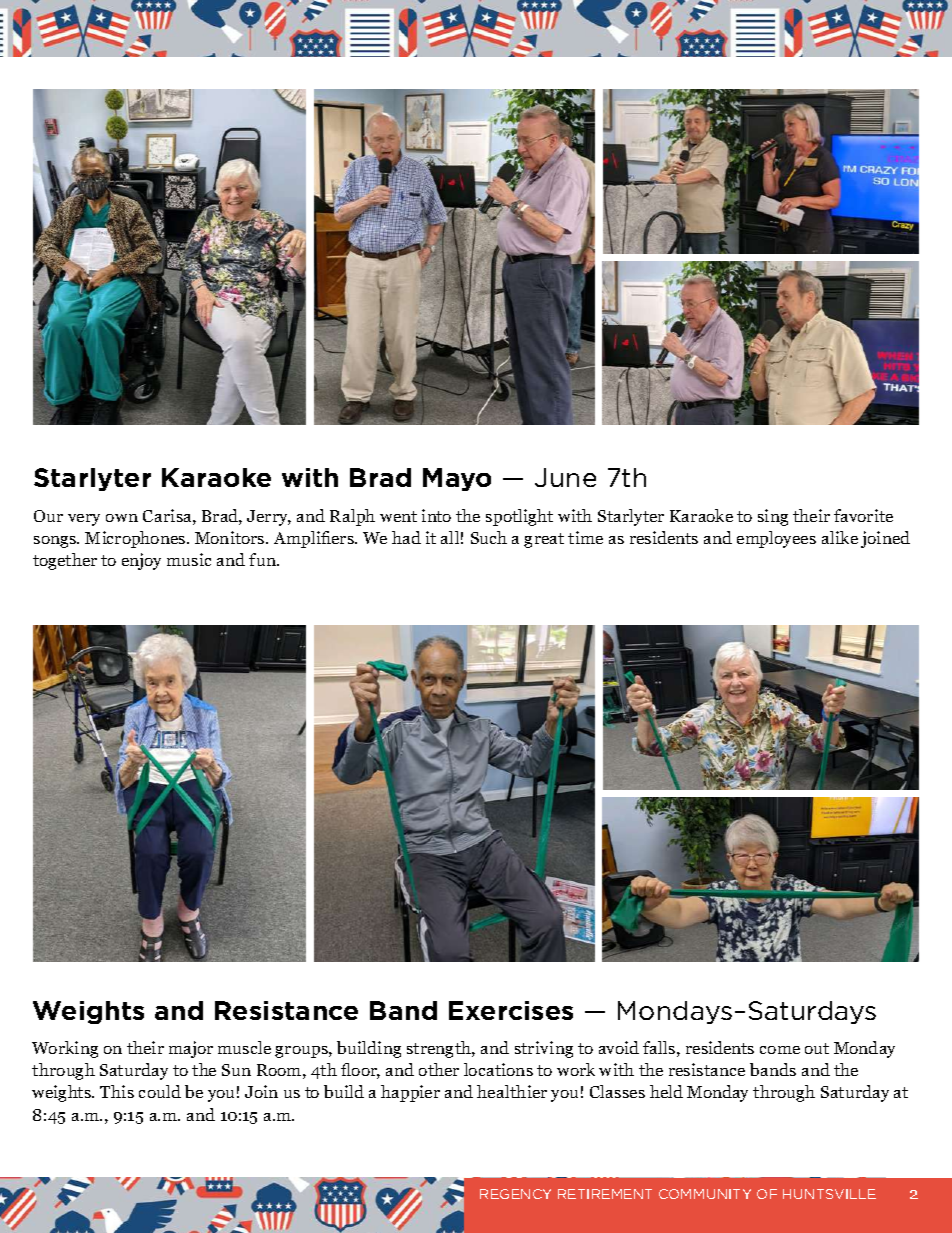 Image resolution: width=952 pixels, height=1233 pixels. What do you see at coordinates (263, 559) in the image?
I see `fun` at bounding box center [263, 559].
